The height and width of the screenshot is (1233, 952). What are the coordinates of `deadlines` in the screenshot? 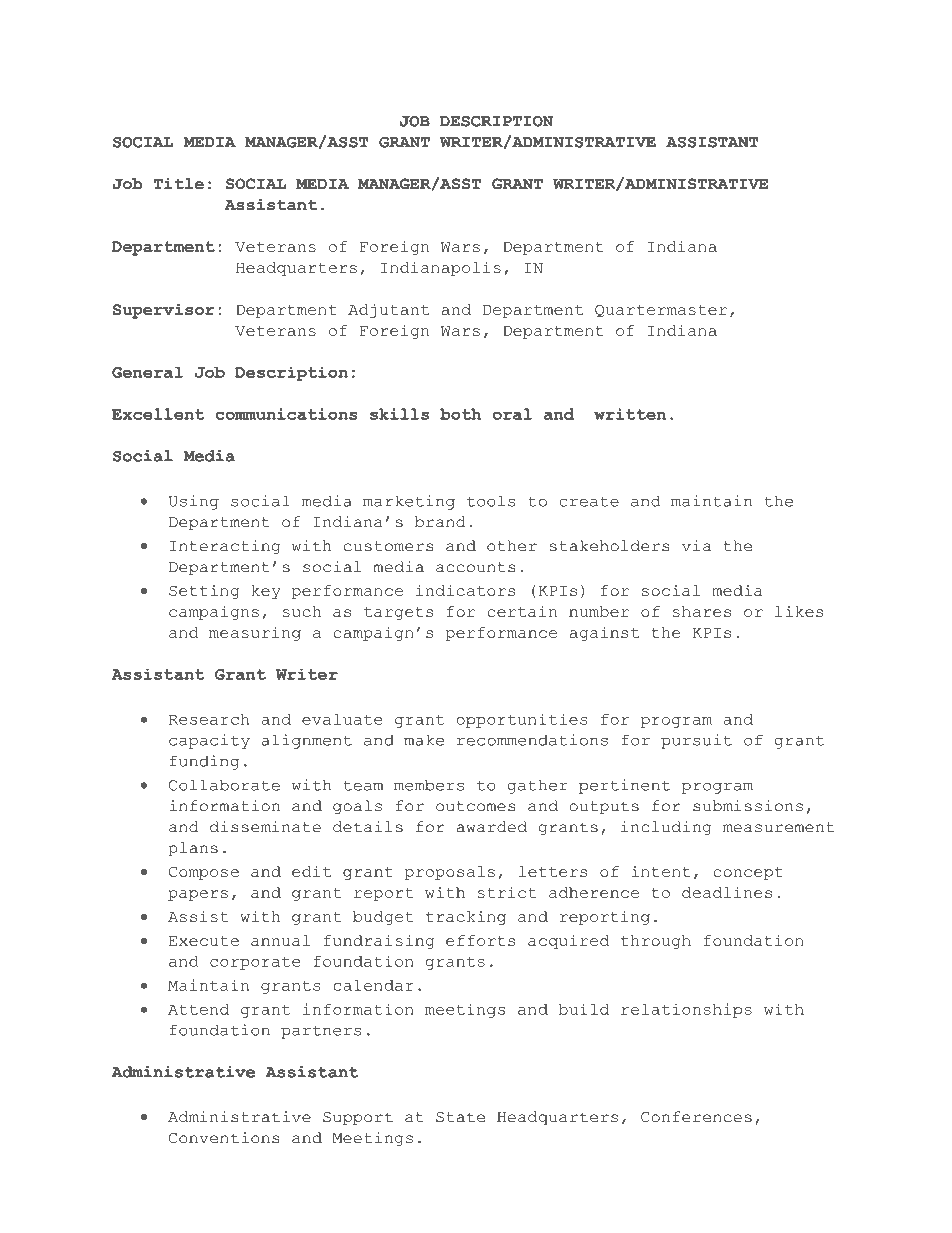 It's located at (727, 892).
